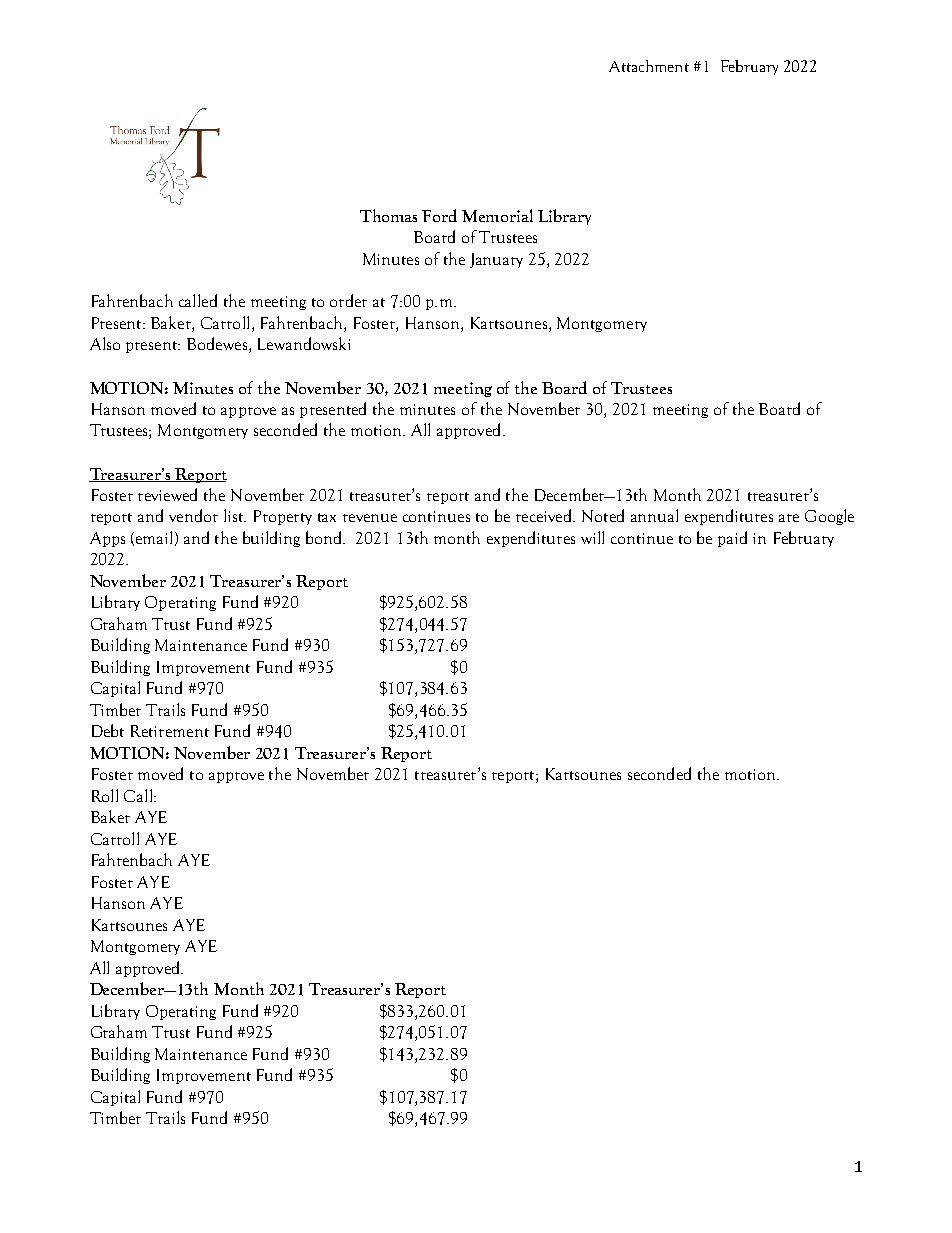 Image resolution: width=952 pixels, height=1233 pixels. I want to click on Bodewes, so click(217, 343).
